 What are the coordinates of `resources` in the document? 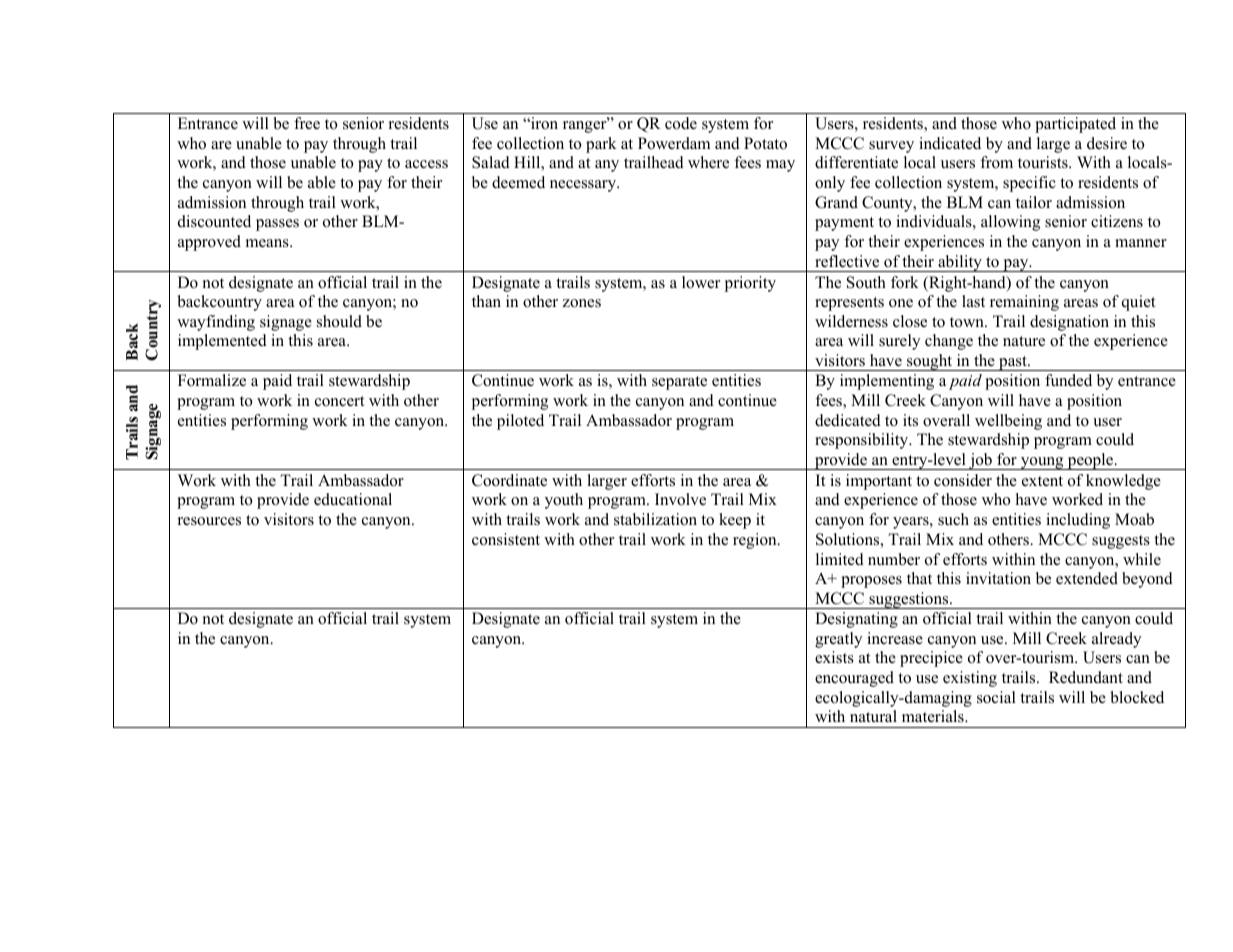 It's located at (209, 521).
